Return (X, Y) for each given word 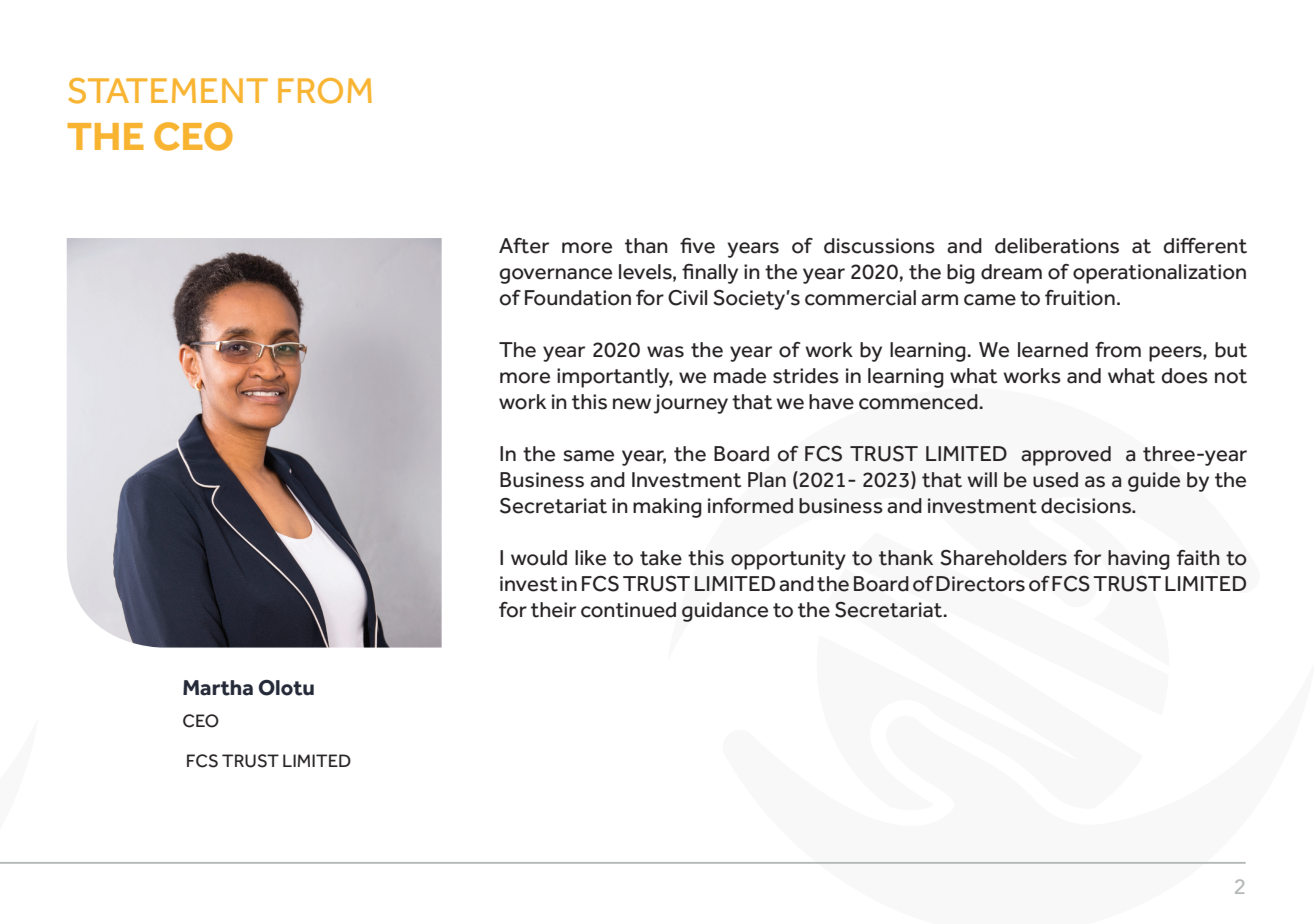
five (697, 246)
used (1055, 480)
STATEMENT (168, 91)
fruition (1080, 298)
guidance (725, 612)
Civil (687, 298)
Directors (980, 584)
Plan (767, 480)
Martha (218, 688)
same (588, 456)
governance (555, 276)
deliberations (1057, 246)
